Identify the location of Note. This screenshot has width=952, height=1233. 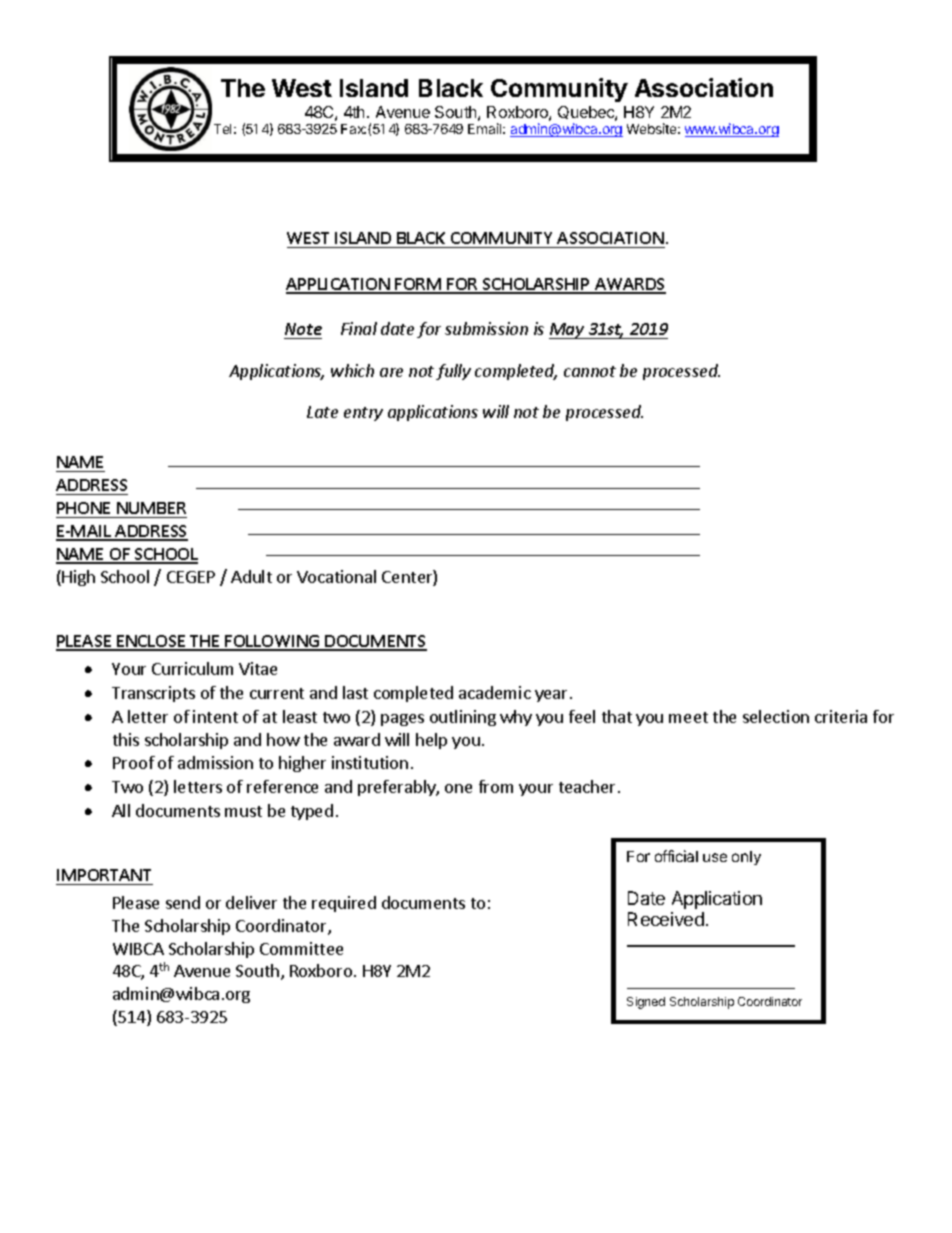
(303, 329).
